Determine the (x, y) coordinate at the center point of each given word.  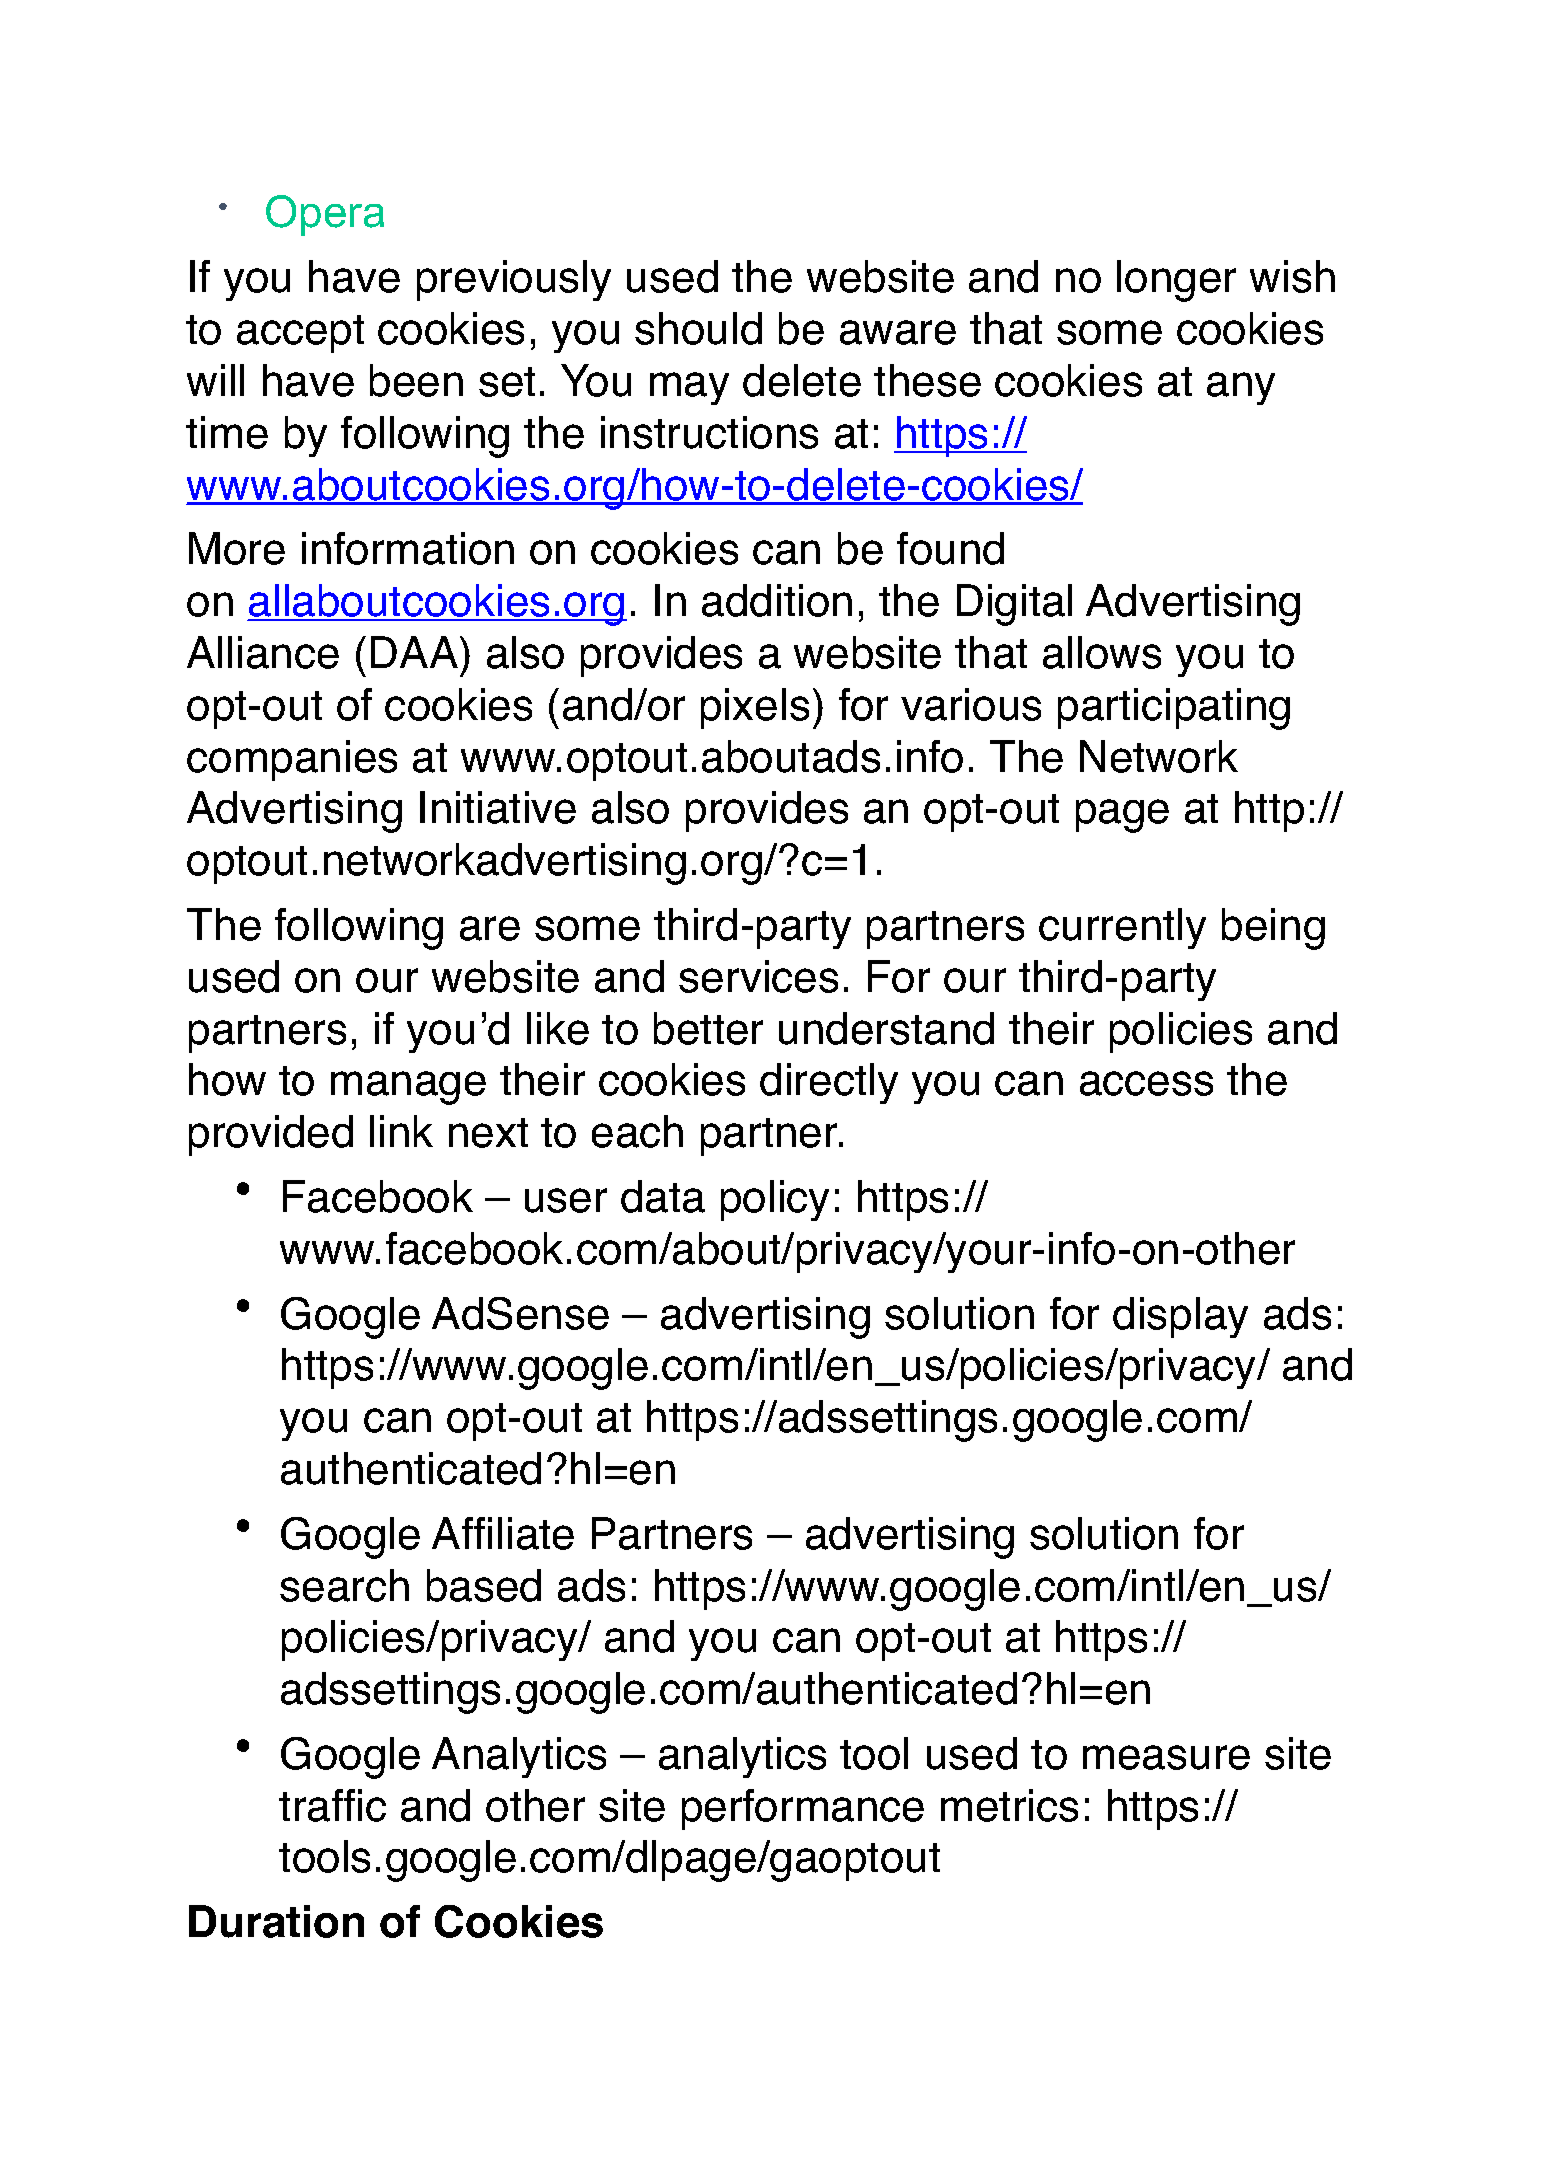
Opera (325, 215)
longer (1176, 281)
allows (1102, 652)
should (698, 328)
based (484, 1585)
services (758, 976)
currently (1122, 928)
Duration (276, 1921)
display (1180, 1317)
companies (292, 760)
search (344, 1585)
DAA (414, 652)
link (401, 1131)
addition (777, 600)
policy (775, 1200)
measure (1166, 1757)
